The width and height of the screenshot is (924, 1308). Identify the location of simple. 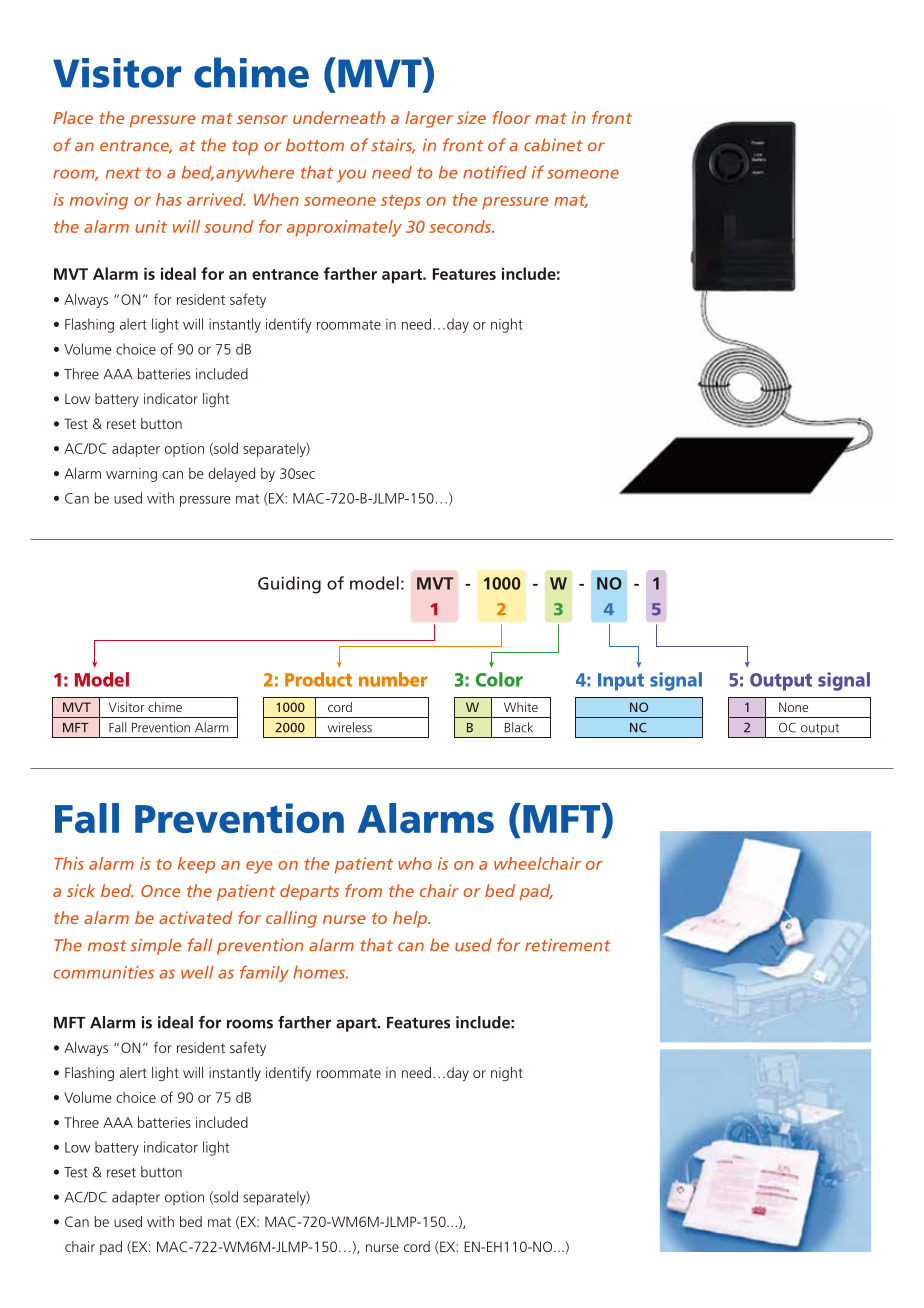
(155, 946).
